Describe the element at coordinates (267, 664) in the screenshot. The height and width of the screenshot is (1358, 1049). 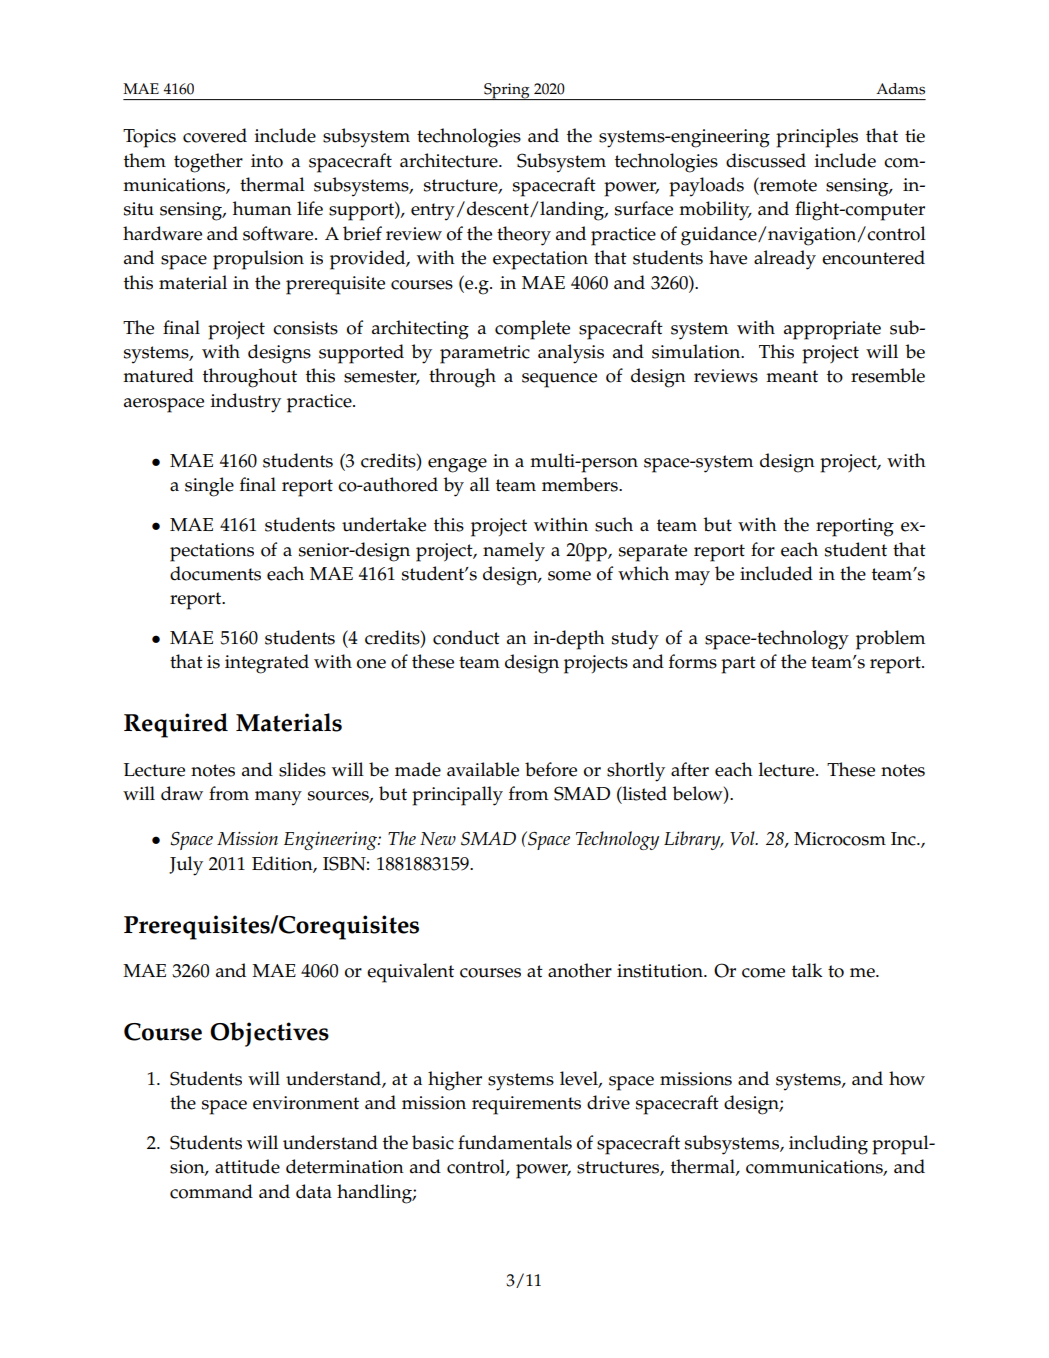
I see `integrated` at that location.
